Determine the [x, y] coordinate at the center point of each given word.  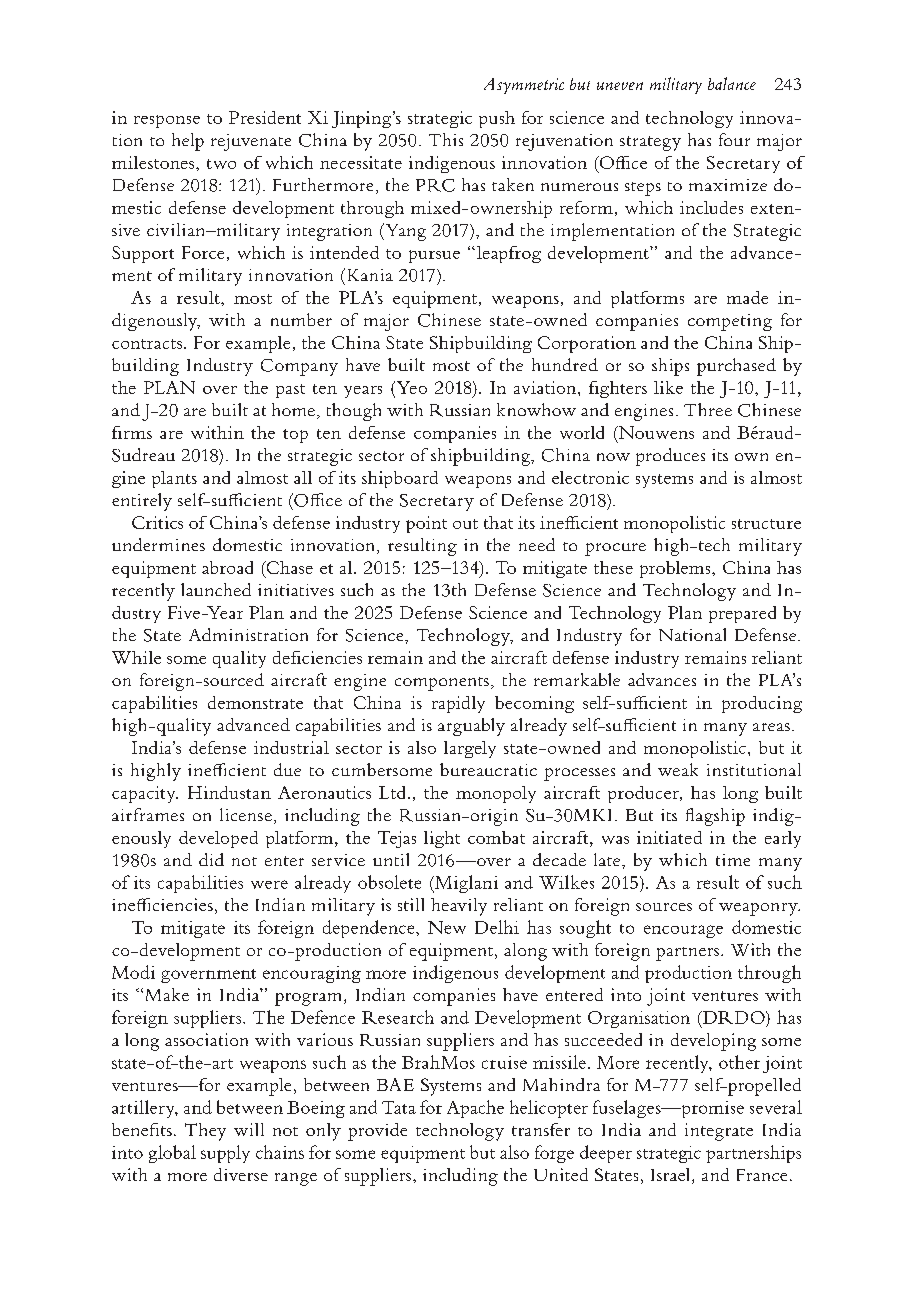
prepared [742, 614]
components [442, 684]
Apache [475, 1109]
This [446, 139]
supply [225, 1154]
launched [216, 589]
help [188, 142]
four [734, 139]
